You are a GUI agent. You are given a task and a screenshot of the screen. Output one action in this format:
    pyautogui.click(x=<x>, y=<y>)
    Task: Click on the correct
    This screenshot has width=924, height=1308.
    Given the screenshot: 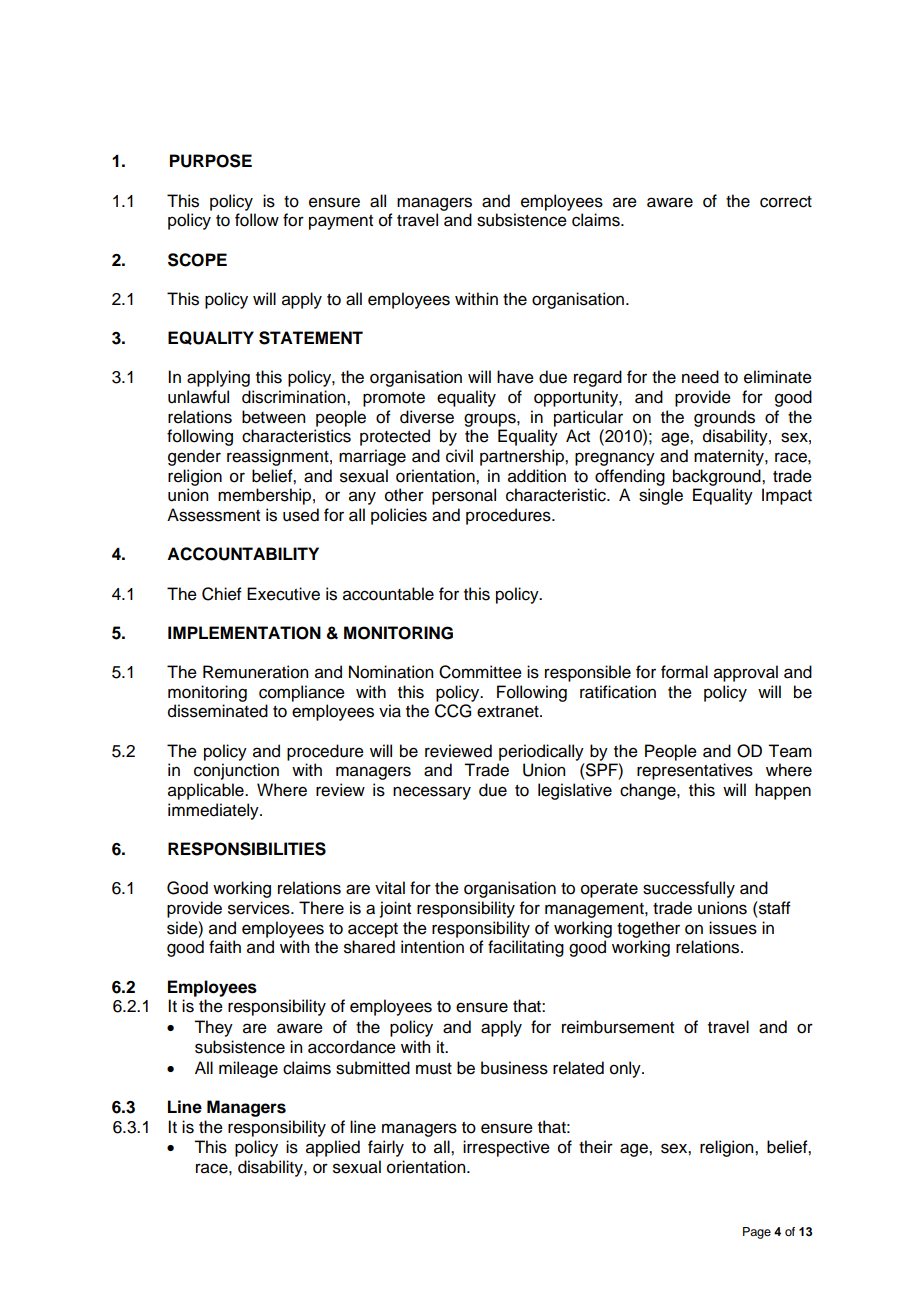 What is the action you would take?
    pyautogui.click(x=786, y=202)
